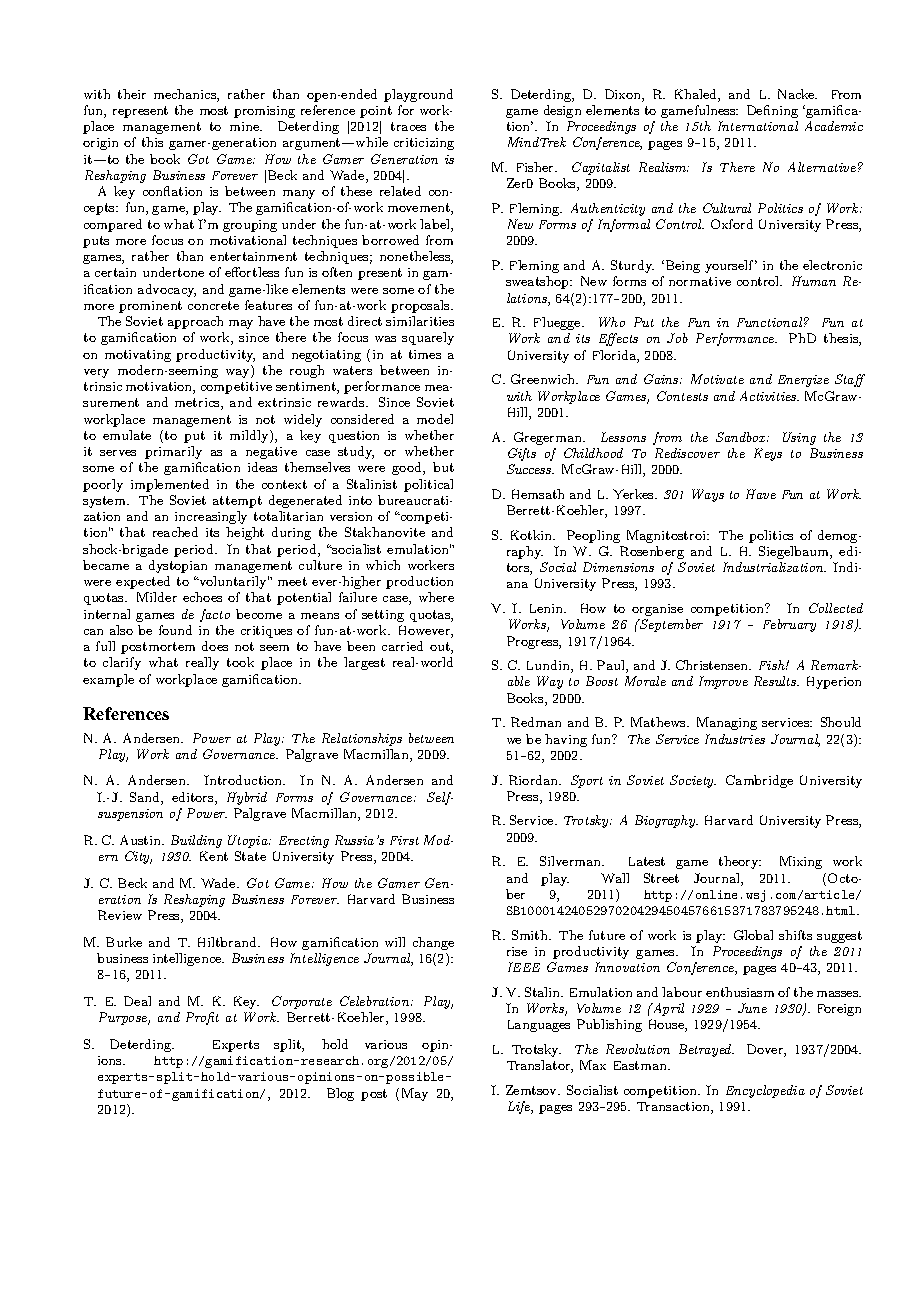  What do you see at coordinates (765, 1091) in the screenshot?
I see `Encyclopedia` at bounding box center [765, 1091].
